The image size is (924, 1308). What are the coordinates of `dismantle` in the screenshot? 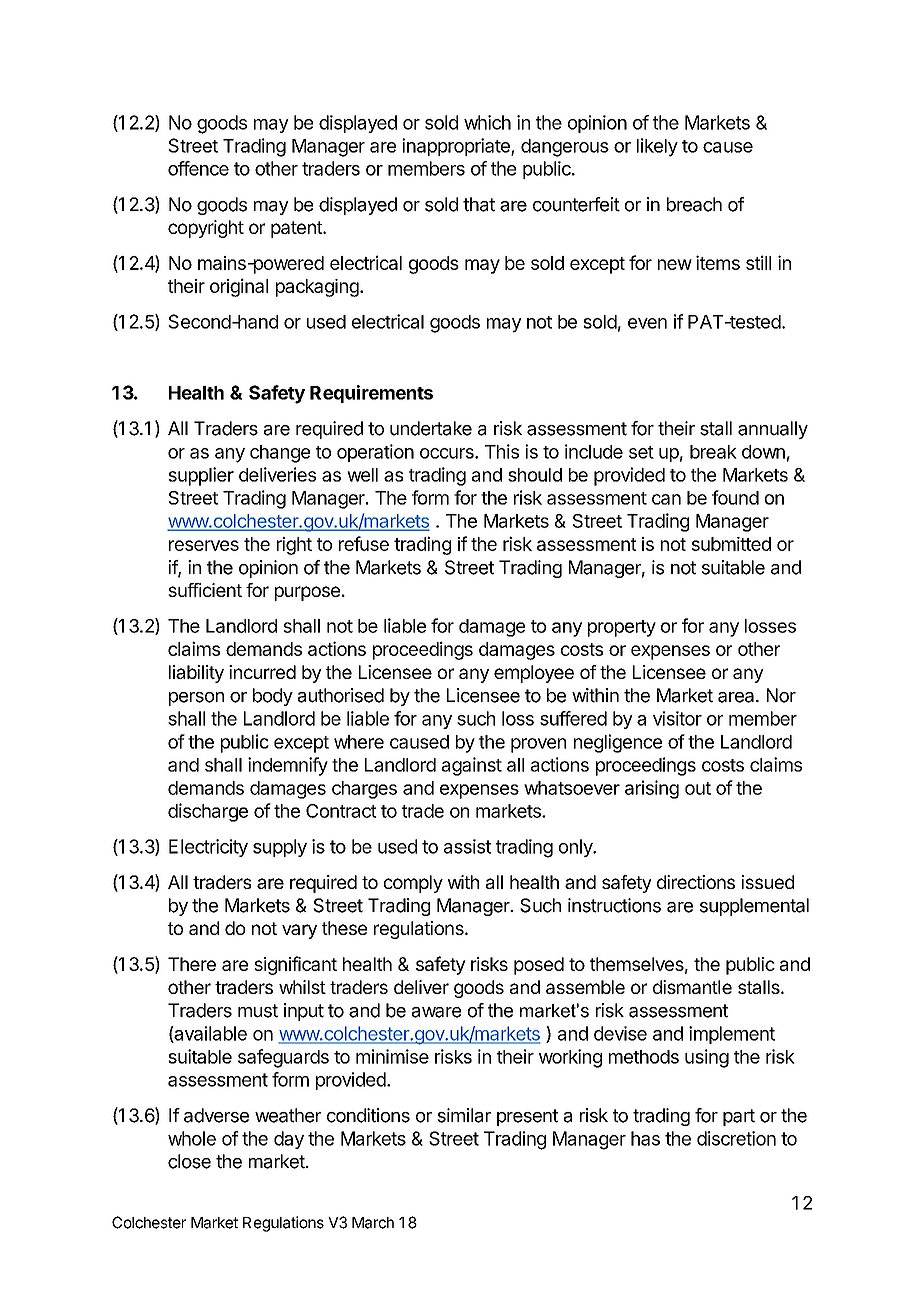 It's located at (692, 987).
